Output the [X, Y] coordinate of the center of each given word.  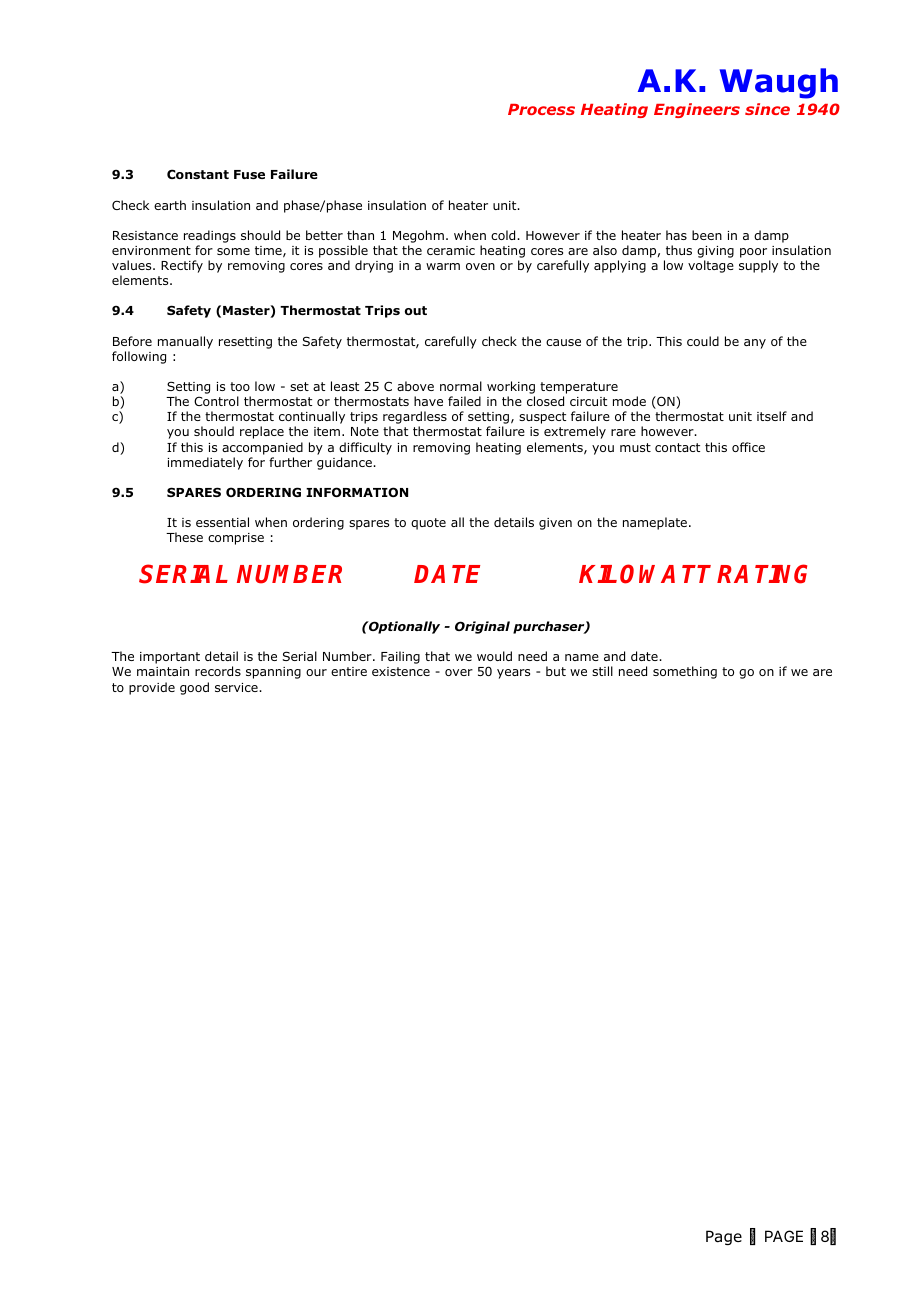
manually [185, 342]
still [602, 671]
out [416, 310]
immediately [205, 463]
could [703, 341]
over [459, 672]
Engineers [697, 110]
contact [677, 447]
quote [428, 524]
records [218, 671]
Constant [198, 174]
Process [541, 109]
